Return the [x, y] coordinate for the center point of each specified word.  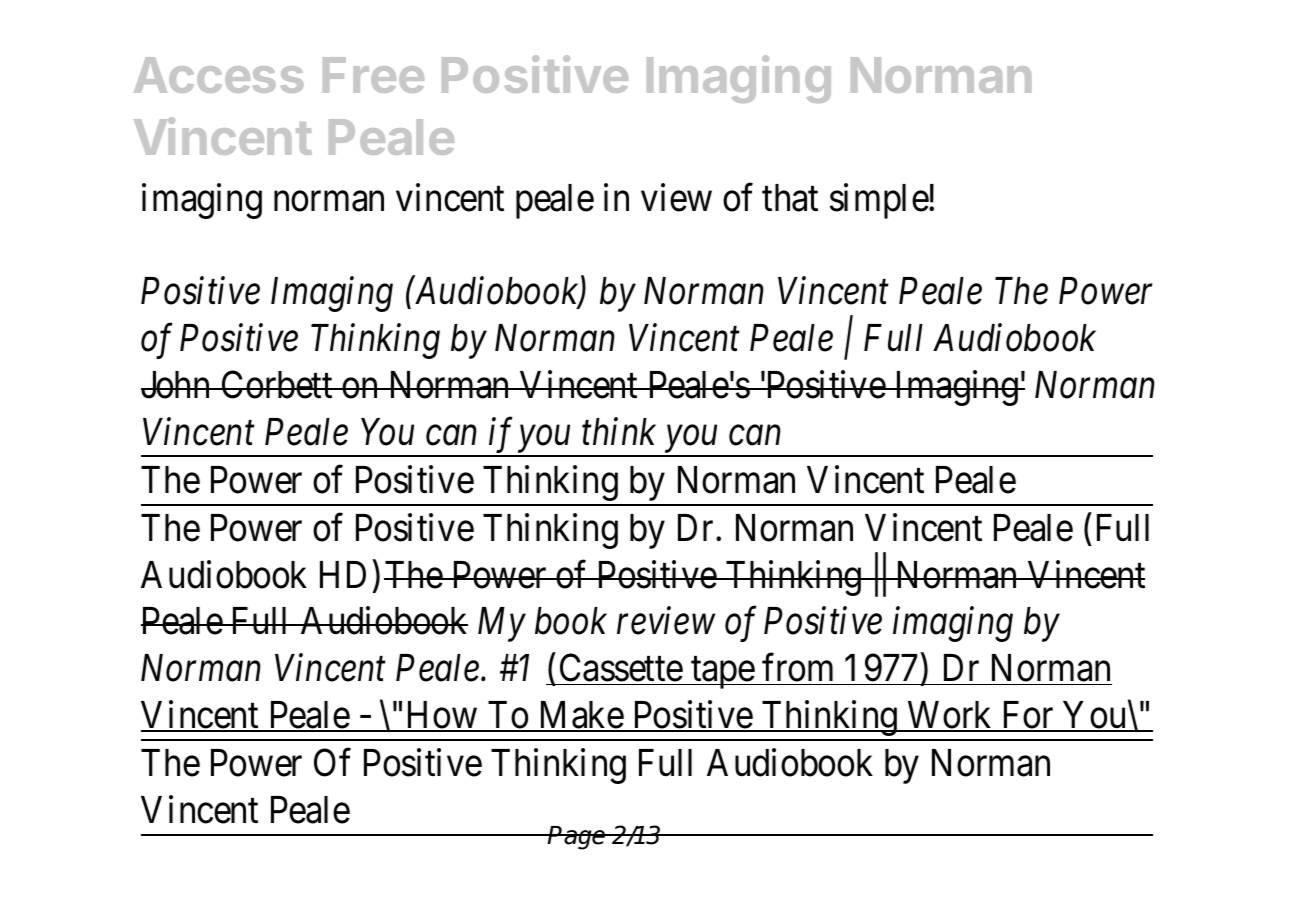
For [1028, 716]
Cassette [620, 669]
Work [950, 716]
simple [879, 201]
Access [219, 75]
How [441, 716]
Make [580, 716]
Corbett [277, 384]
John [177, 385]
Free [373, 75]
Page [577, 838]
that [790, 198]
